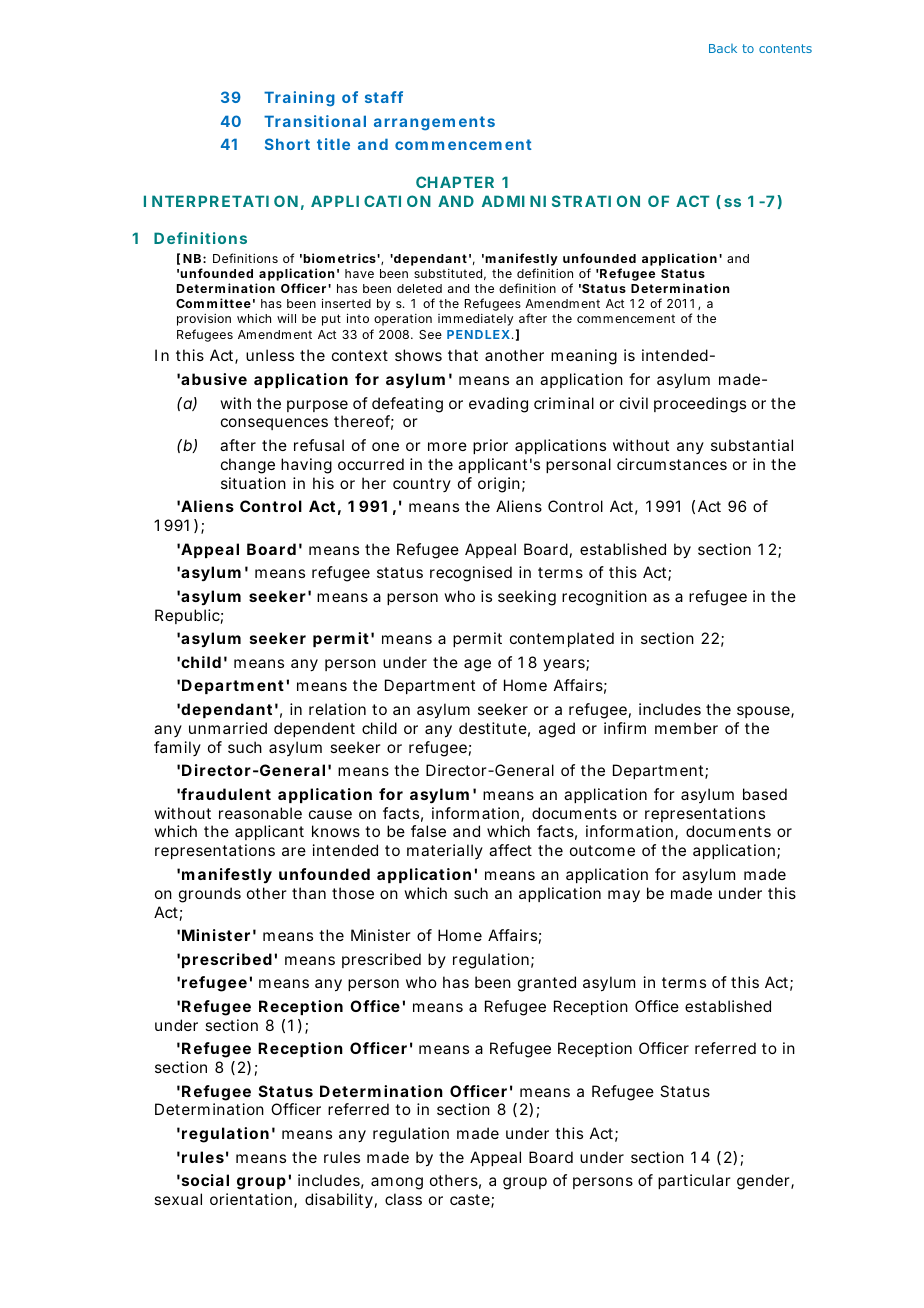  Describe the element at coordinates (270, 355) in the page. I see `unless` at that location.
